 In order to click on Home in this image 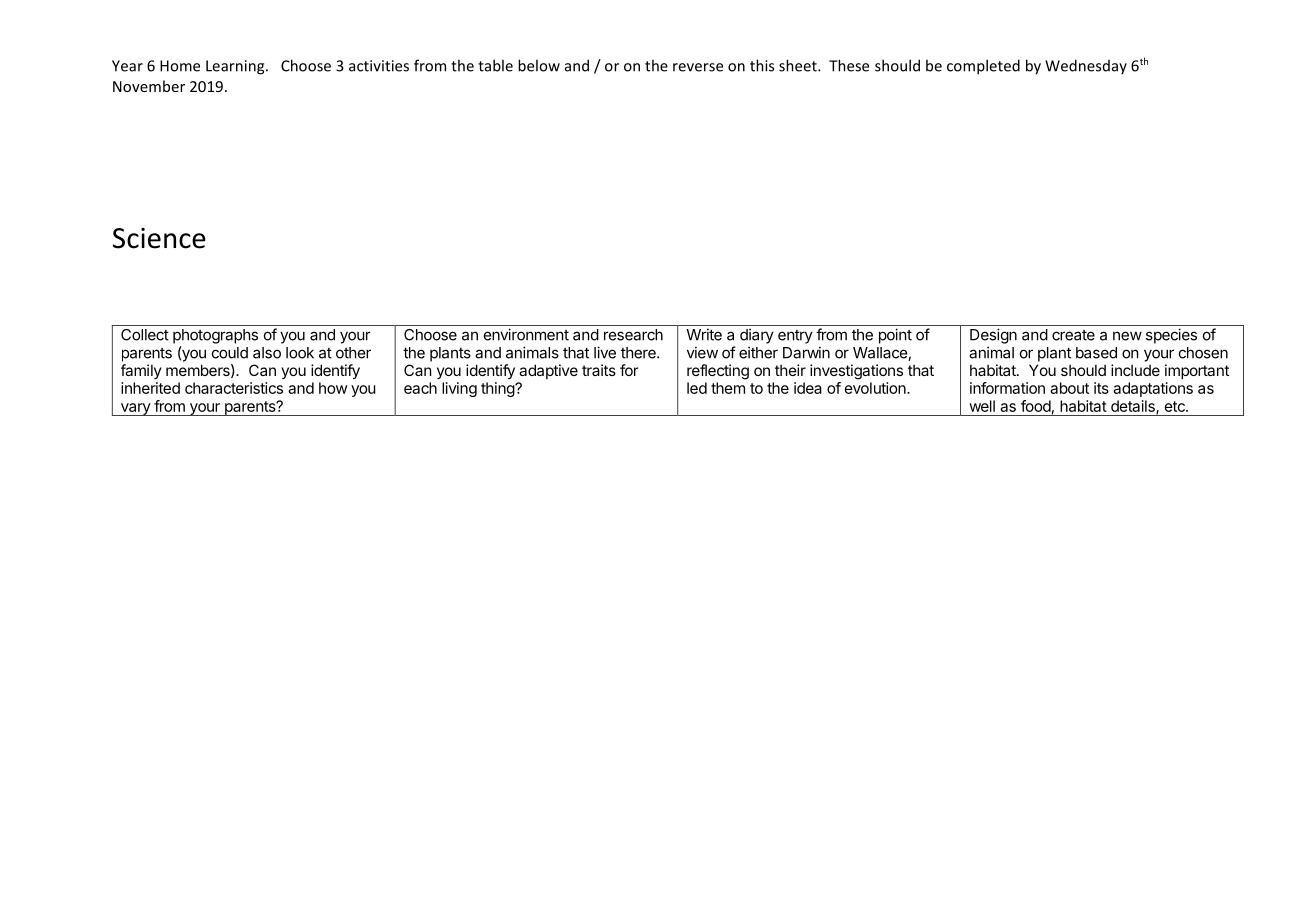, I will do `click(180, 66)`.
